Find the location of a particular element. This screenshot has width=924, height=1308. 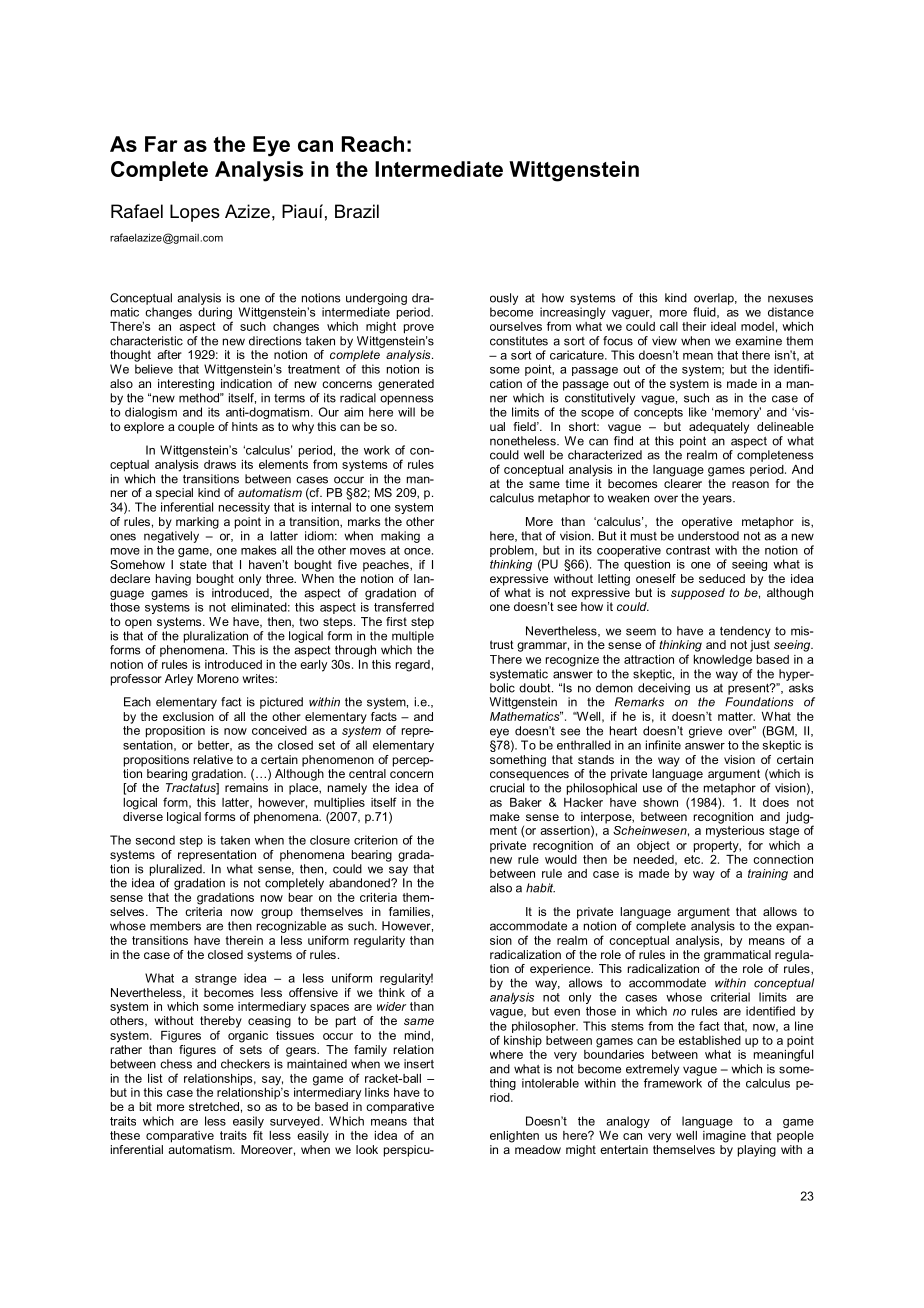

remains is located at coordinates (247, 786).
